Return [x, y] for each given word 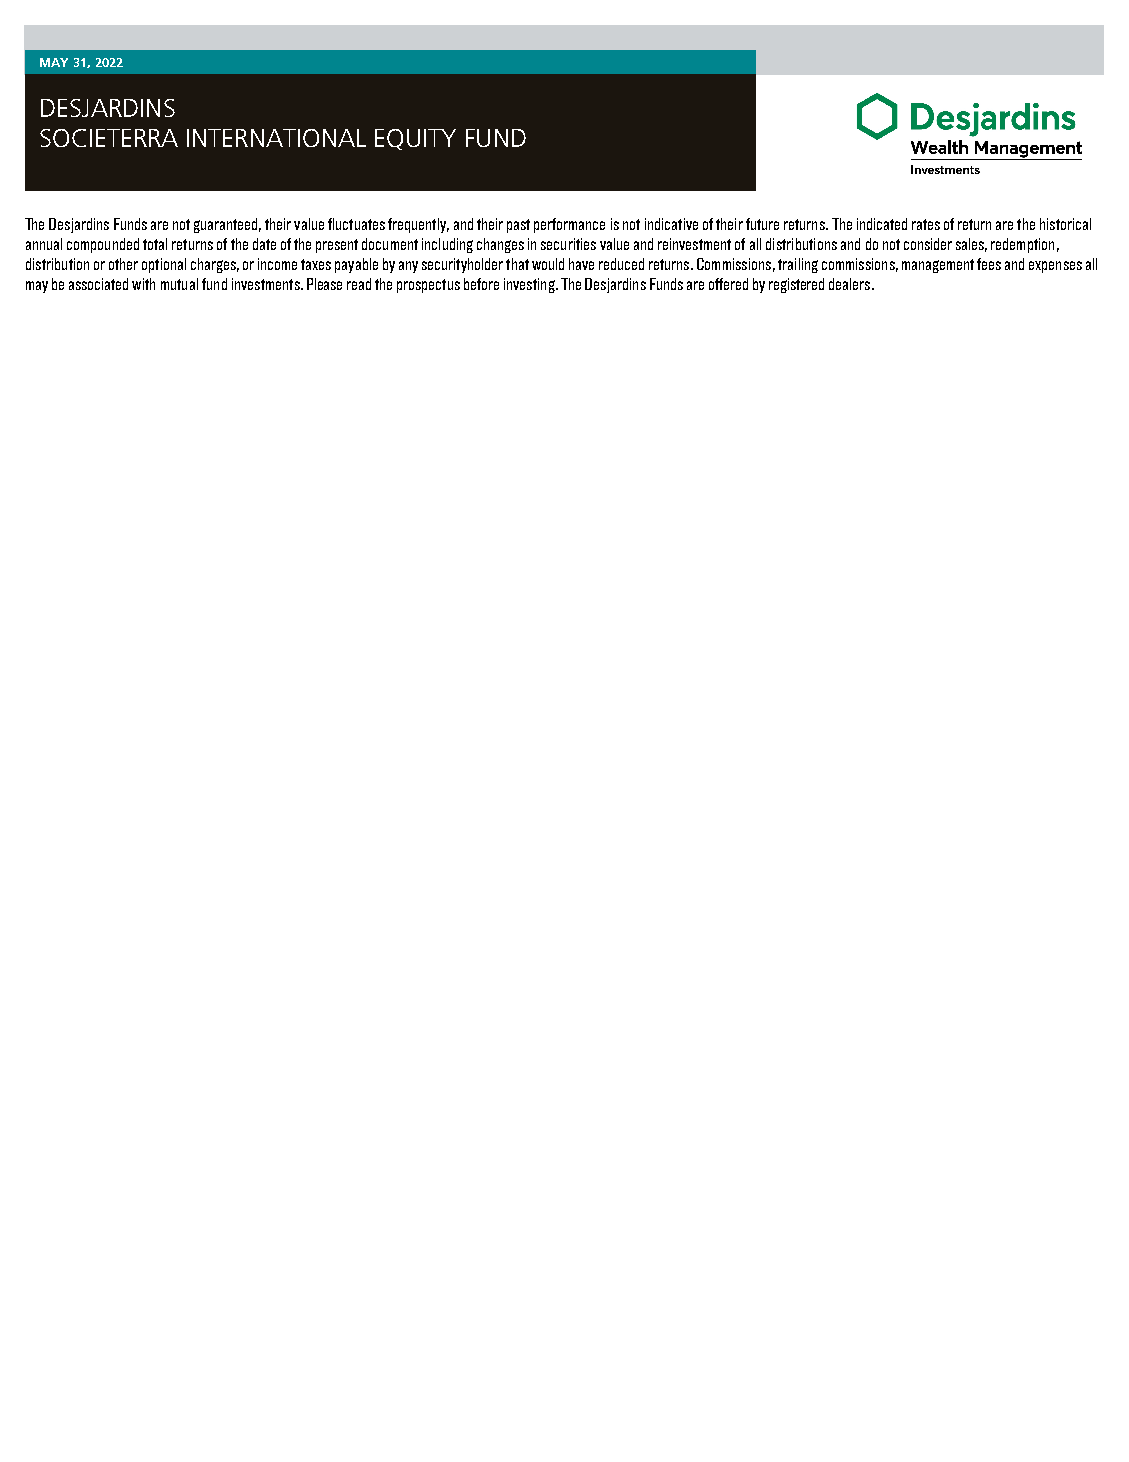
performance [569, 225]
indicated [882, 224]
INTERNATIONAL [276, 138]
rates [926, 224]
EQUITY [415, 139]
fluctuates [356, 224]
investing [530, 285]
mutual [179, 284]
